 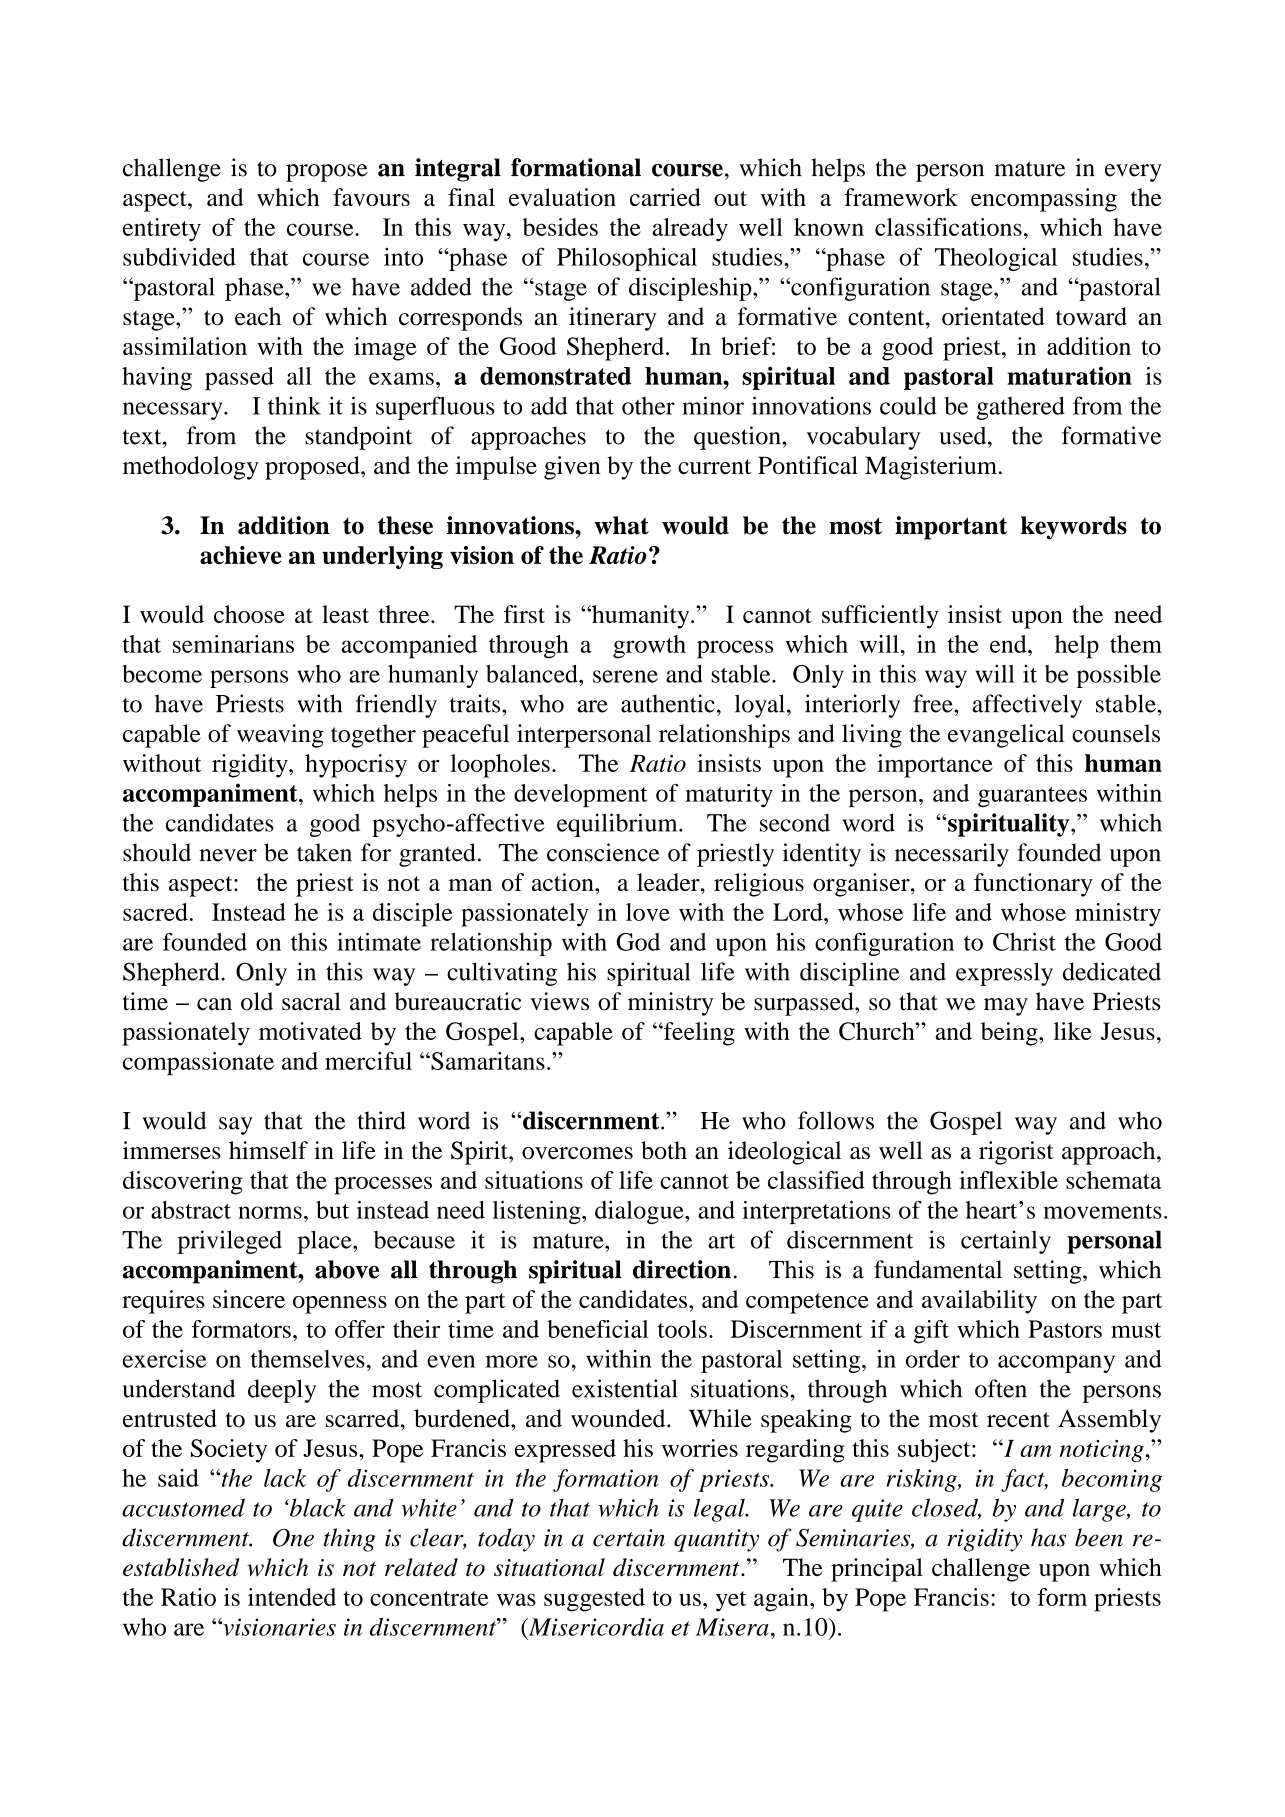 What do you see at coordinates (228, 855) in the image?
I see `never` at bounding box center [228, 855].
